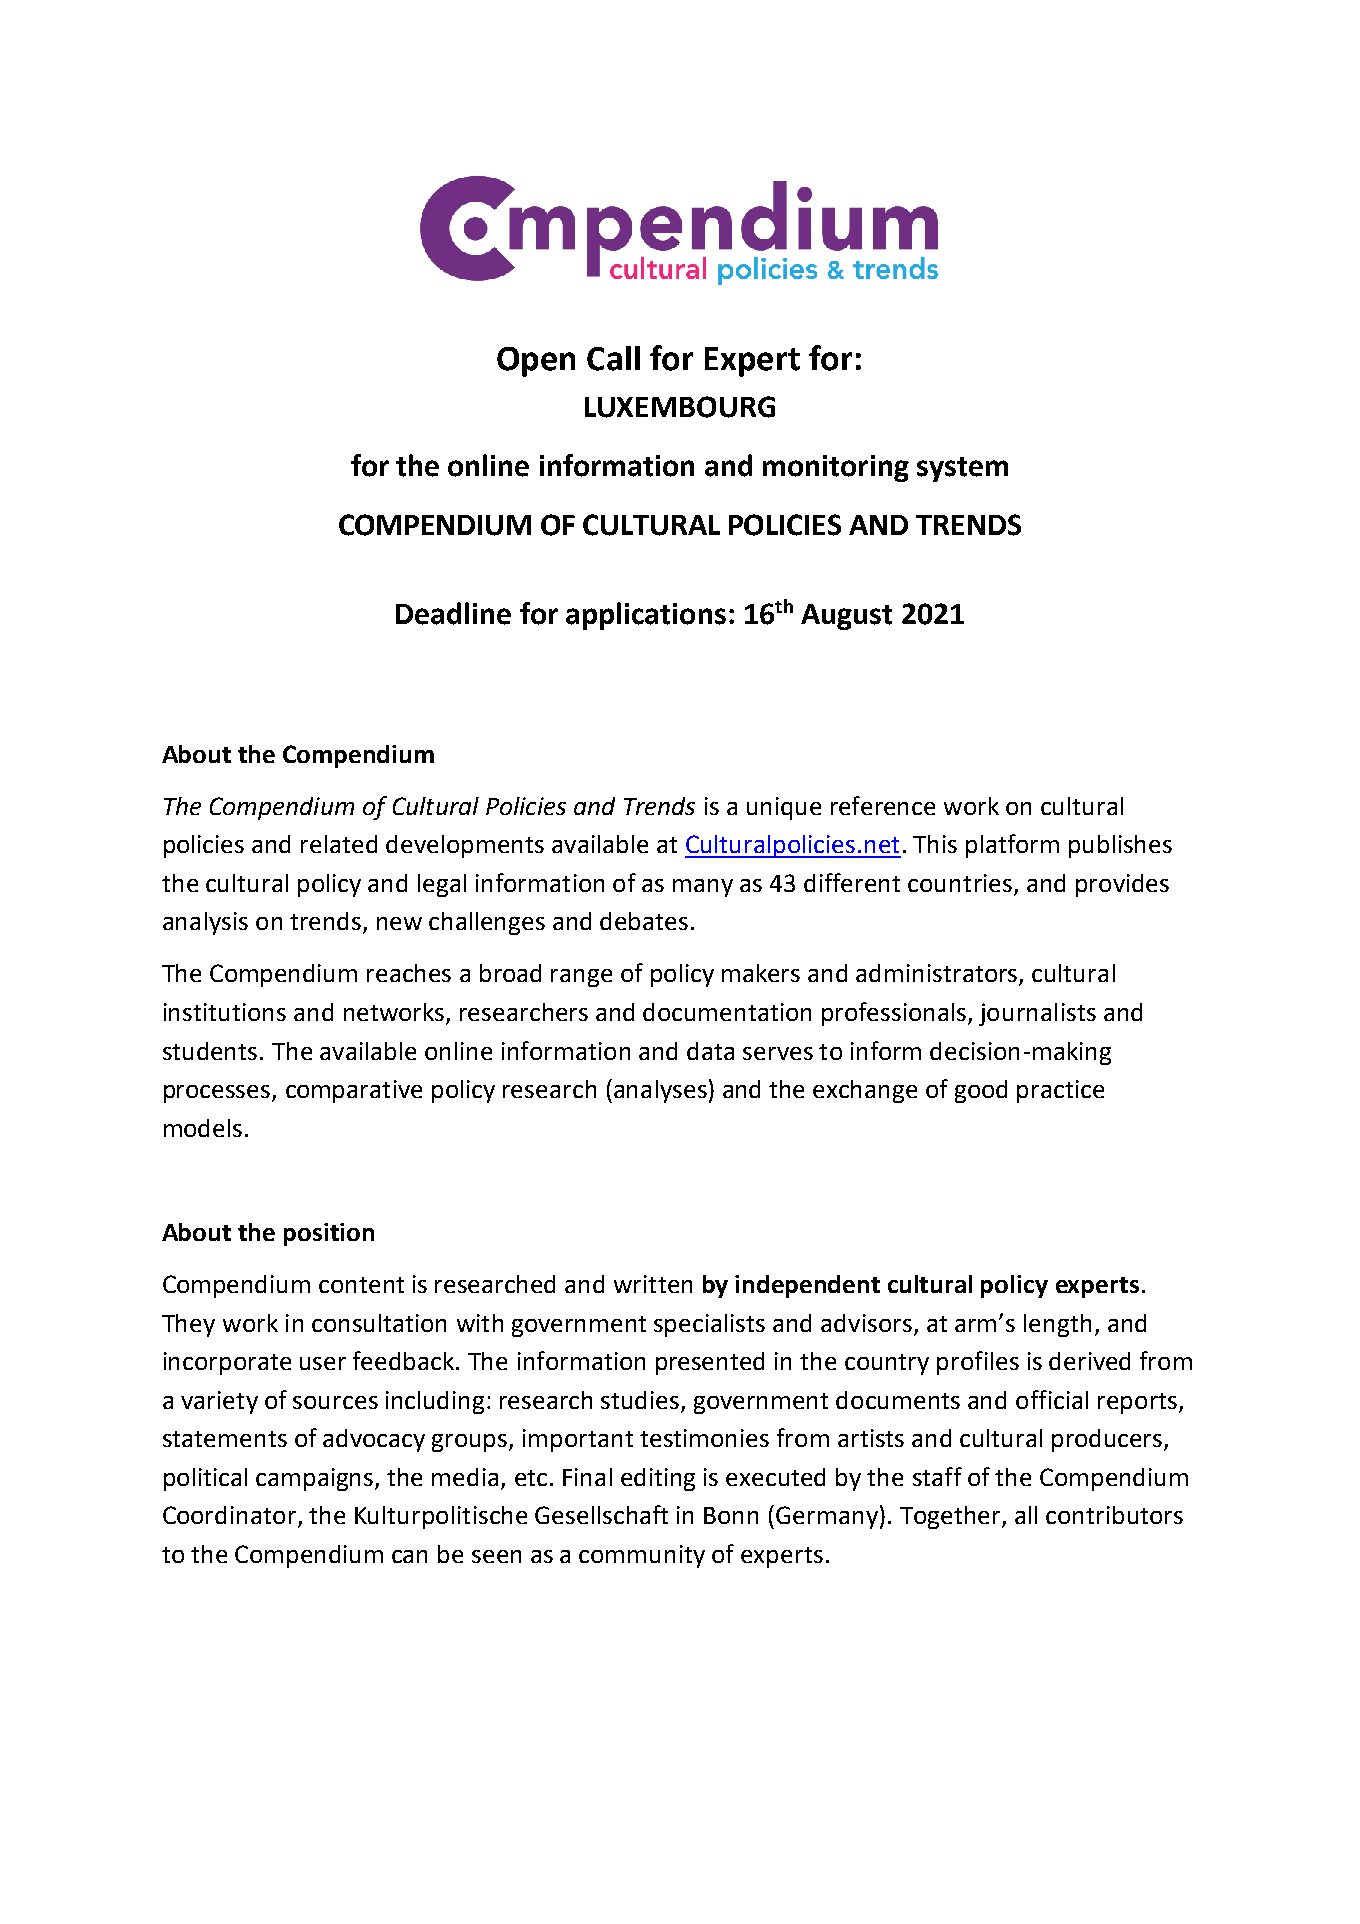 Image resolution: width=1360 pixels, height=1924 pixels. Describe the element at coordinates (316, 1479) in the screenshot. I see `campaigns` at that location.
